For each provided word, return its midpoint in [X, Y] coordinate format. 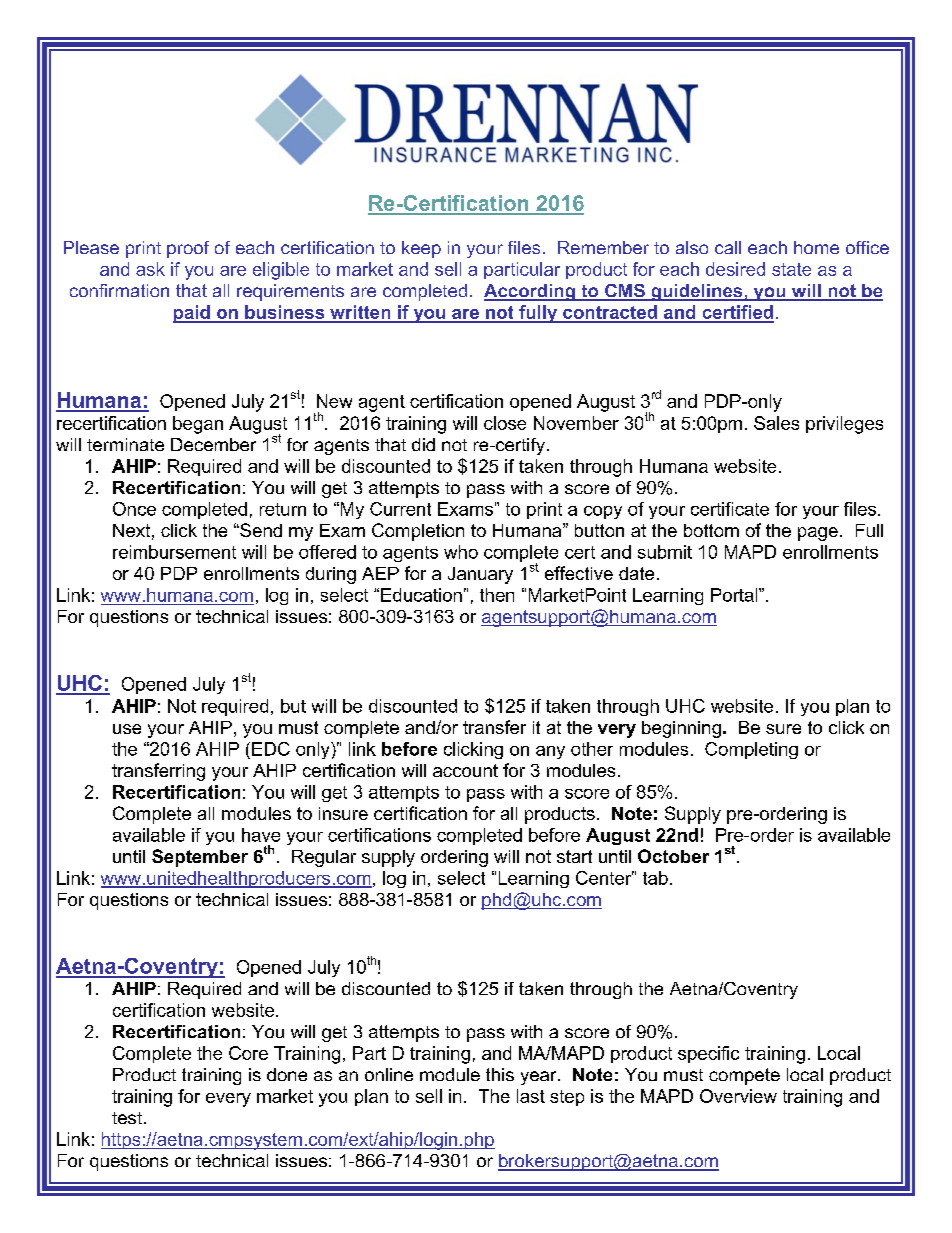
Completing [751, 750]
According [530, 292]
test [127, 1118]
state [791, 269]
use [127, 729]
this [500, 1074]
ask [150, 269]
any [550, 752]
